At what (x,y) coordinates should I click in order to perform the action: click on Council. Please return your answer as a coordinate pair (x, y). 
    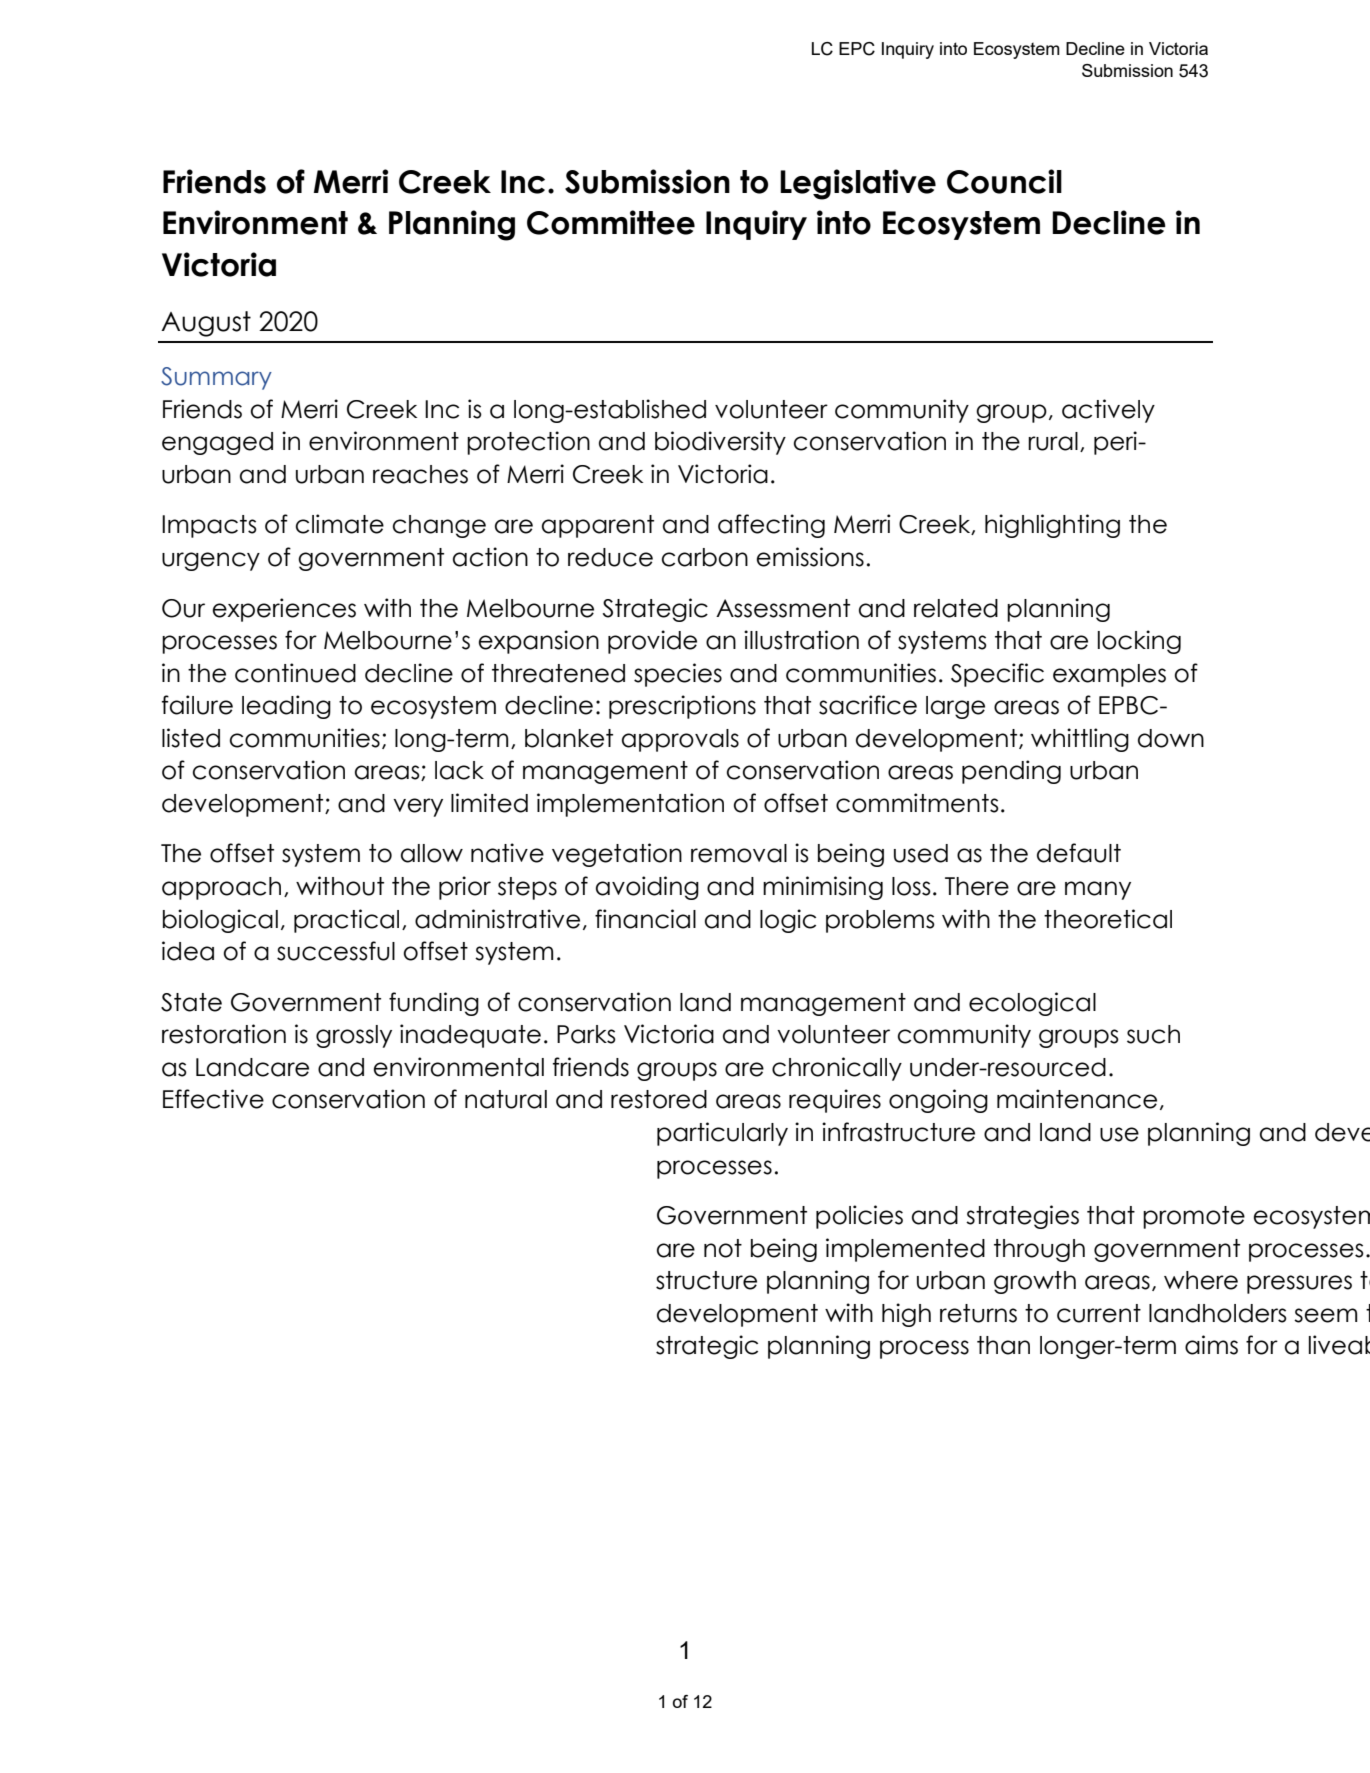
    Looking at the image, I should click on (1004, 181).
